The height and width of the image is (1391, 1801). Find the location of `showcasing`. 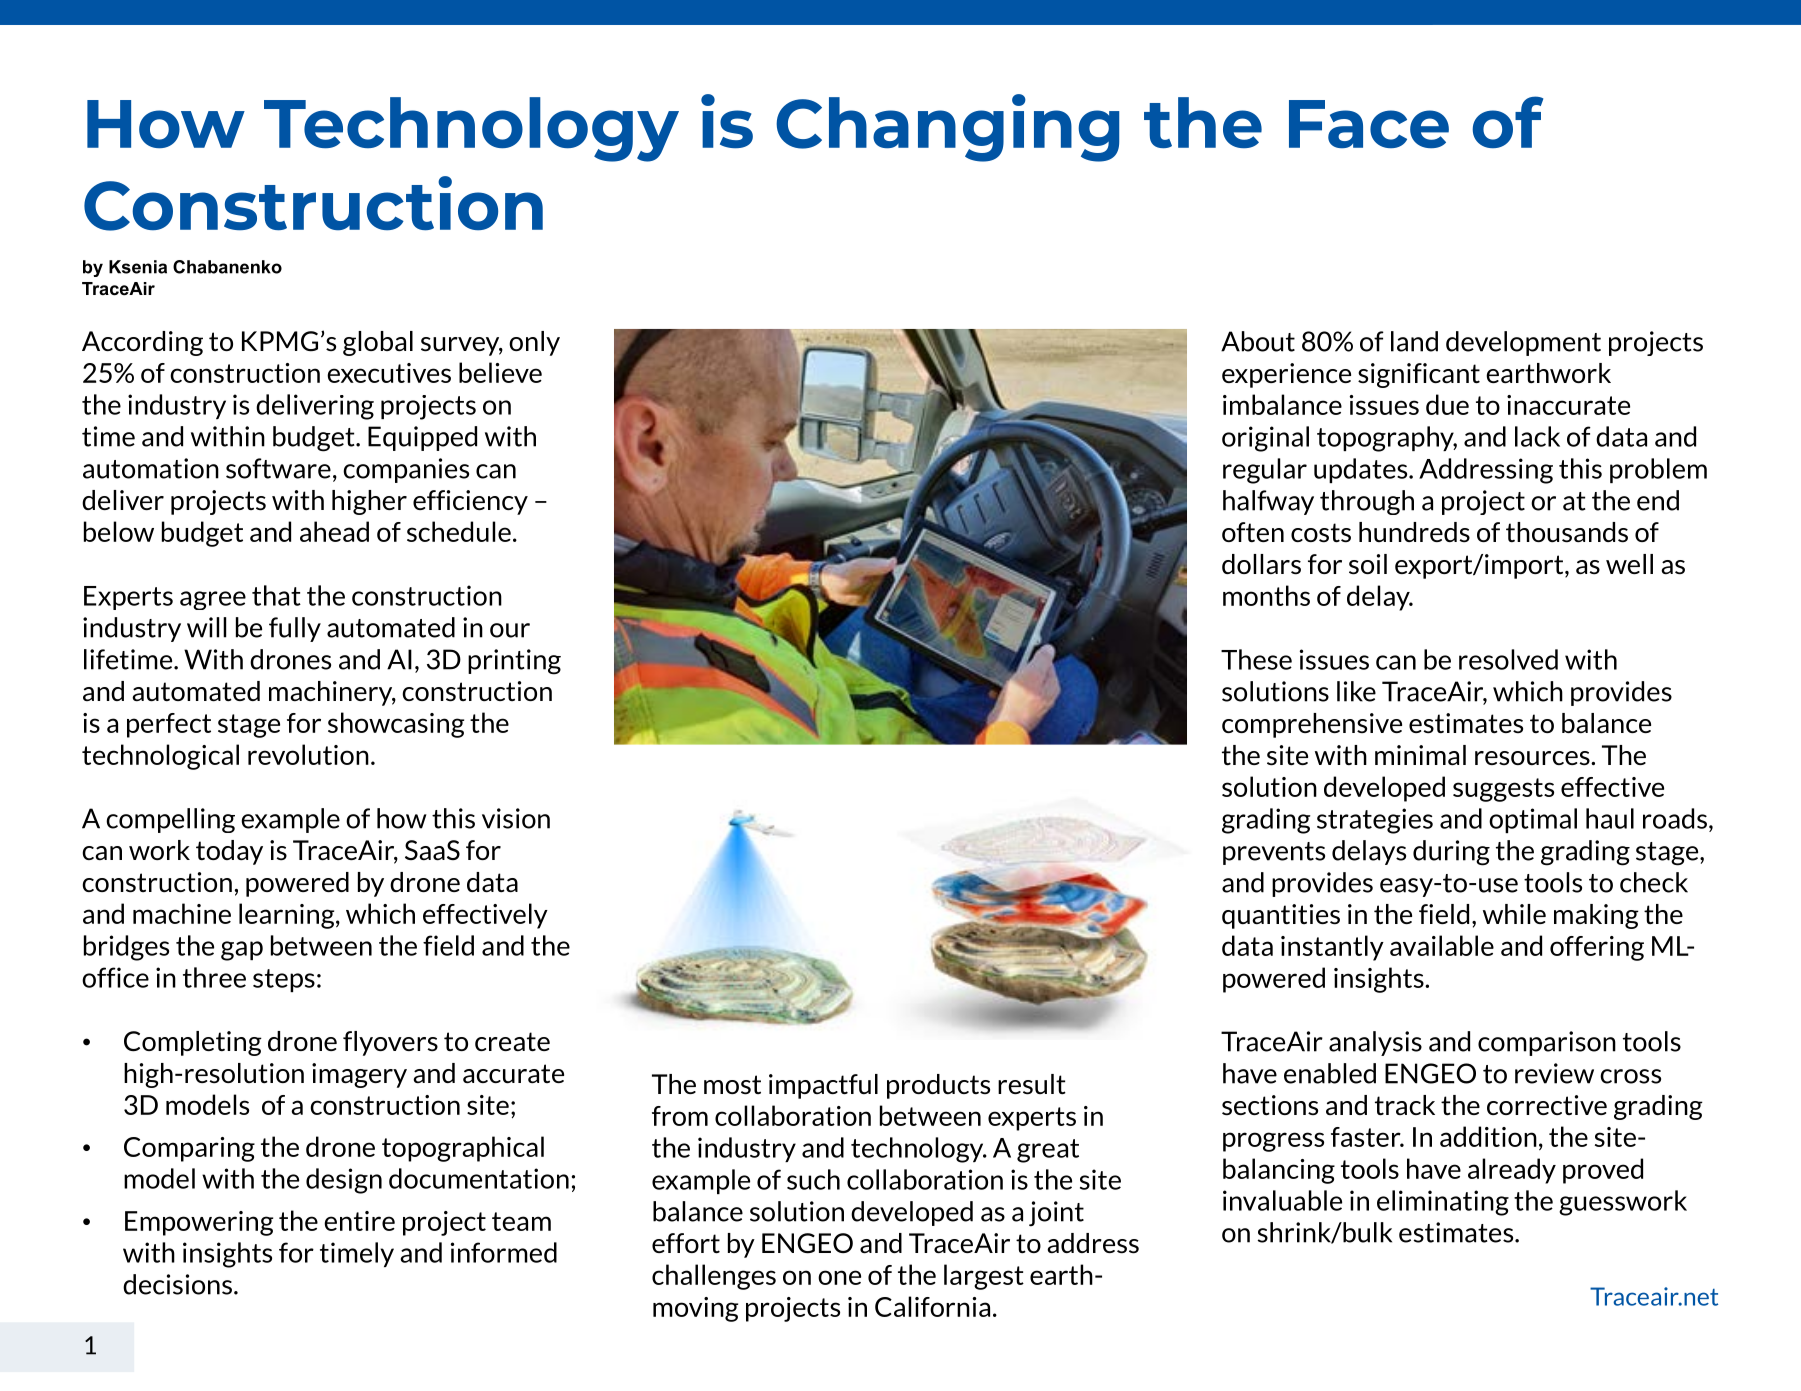

showcasing is located at coordinates (396, 725).
